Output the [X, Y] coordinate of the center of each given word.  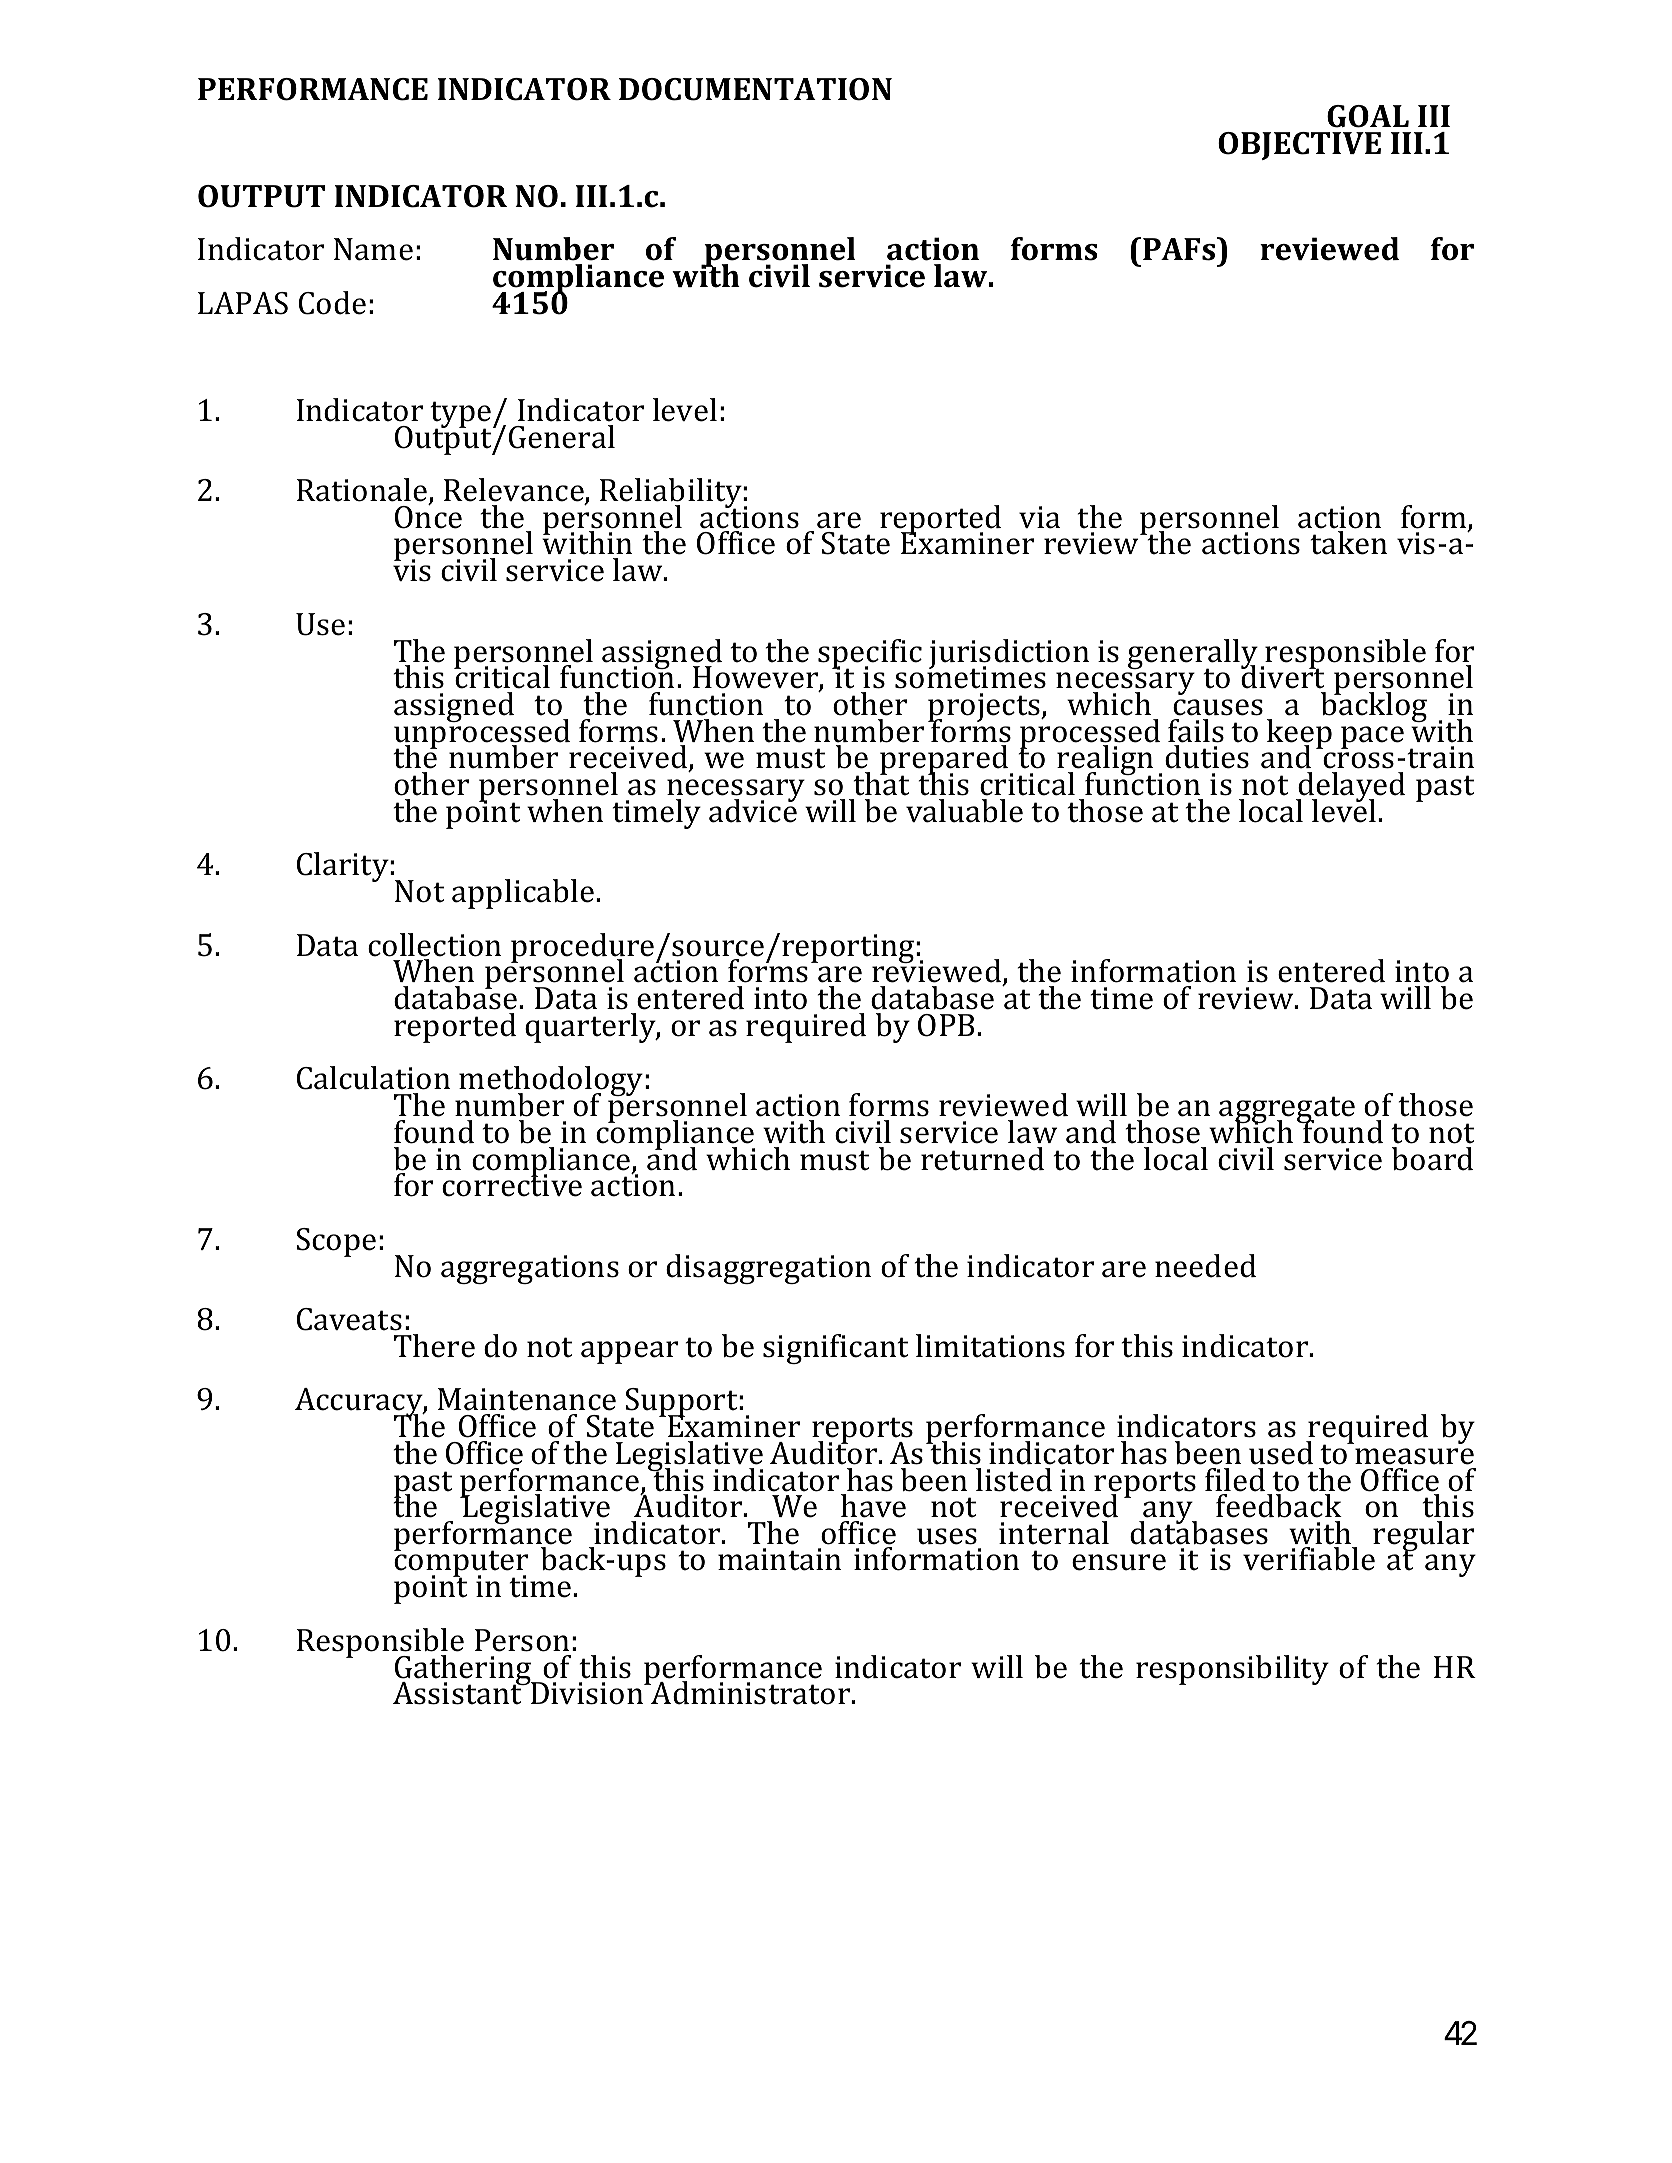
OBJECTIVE [1299, 146]
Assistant [459, 1692]
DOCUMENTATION [755, 89]
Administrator [751, 1693]
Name [373, 249]
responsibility [1232, 1670]
